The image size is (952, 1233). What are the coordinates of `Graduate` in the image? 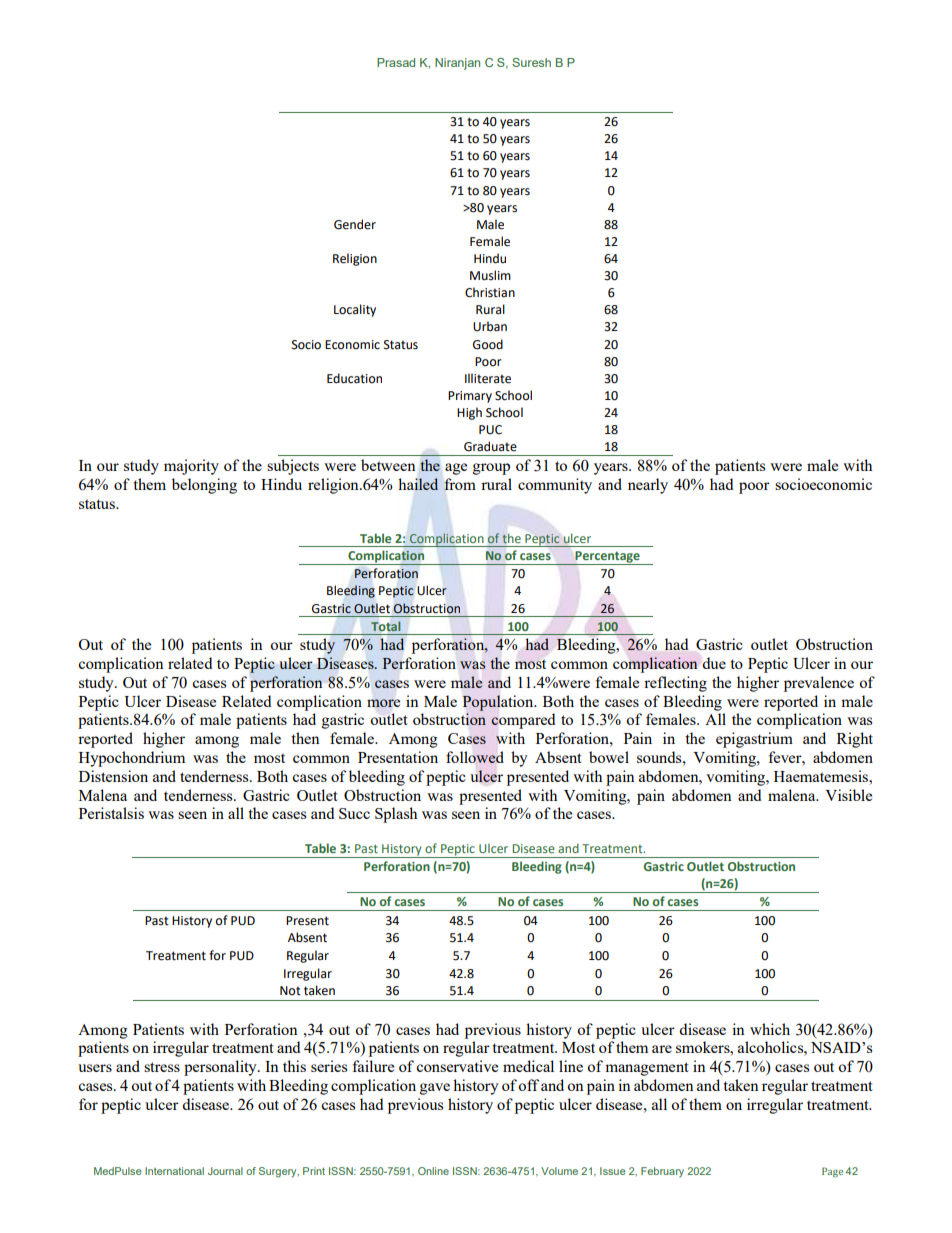 It's located at (490, 446).
